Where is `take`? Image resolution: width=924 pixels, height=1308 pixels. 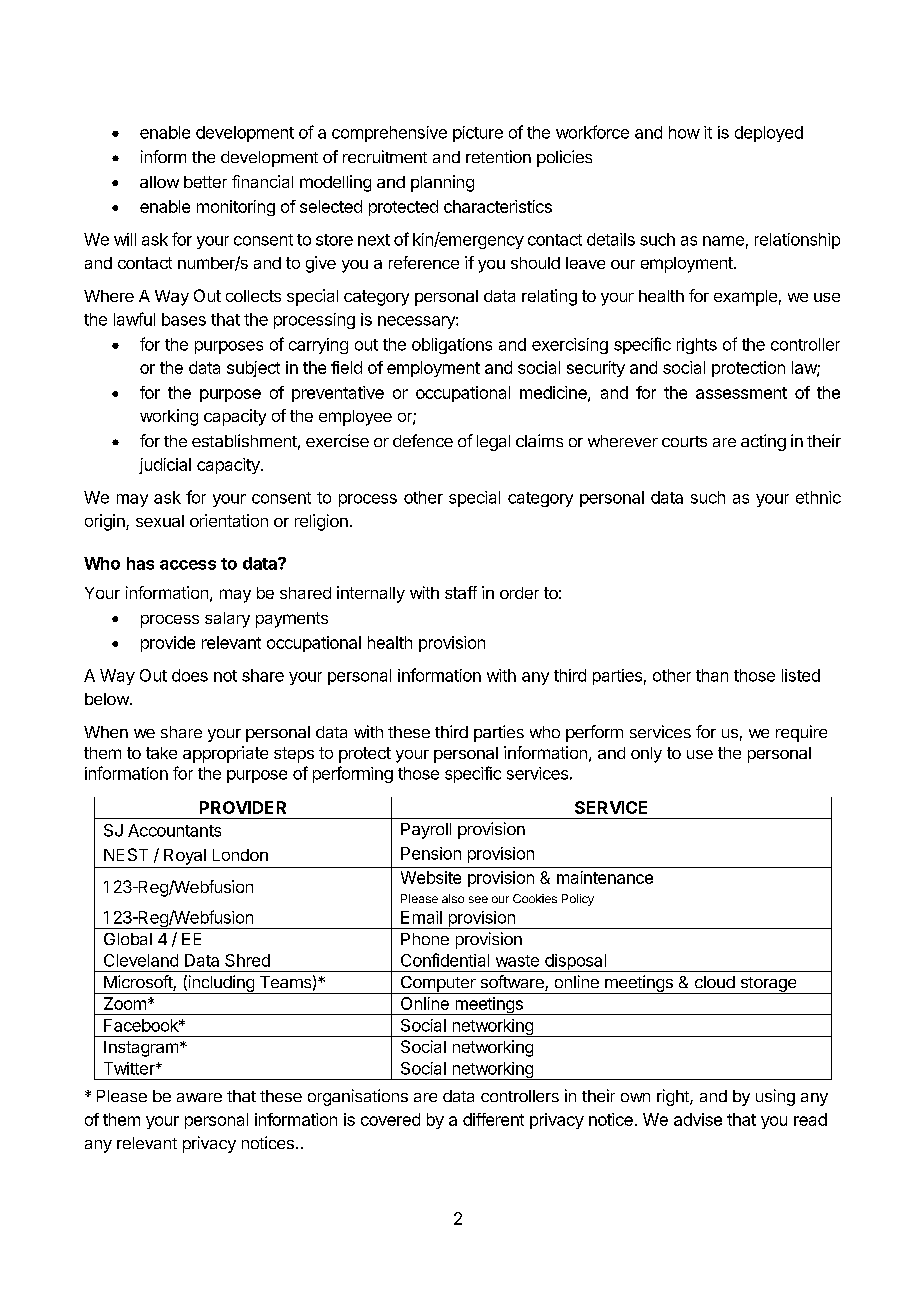 take is located at coordinates (161, 753).
